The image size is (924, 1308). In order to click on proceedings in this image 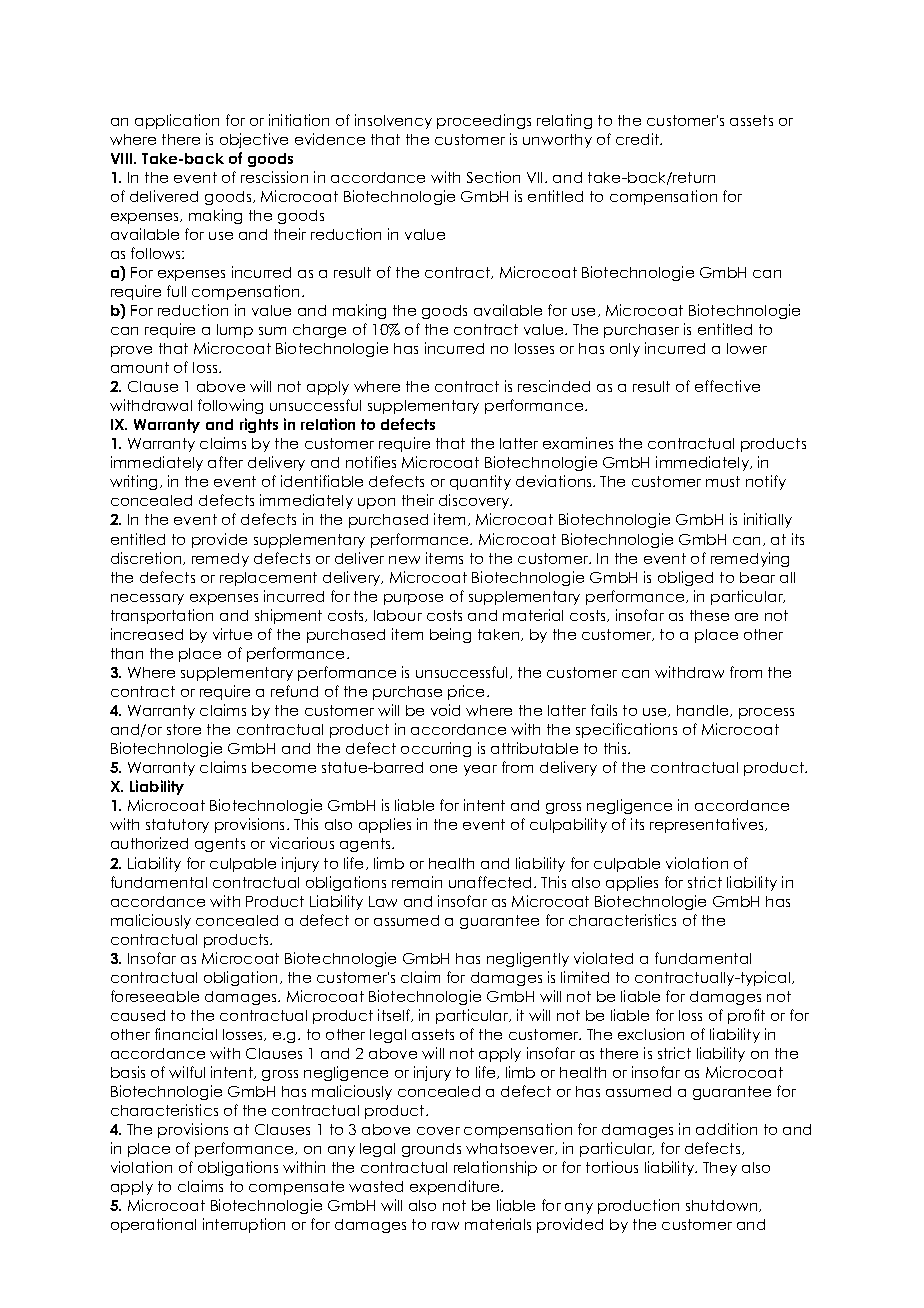, I will do `click(484, 121)`.
